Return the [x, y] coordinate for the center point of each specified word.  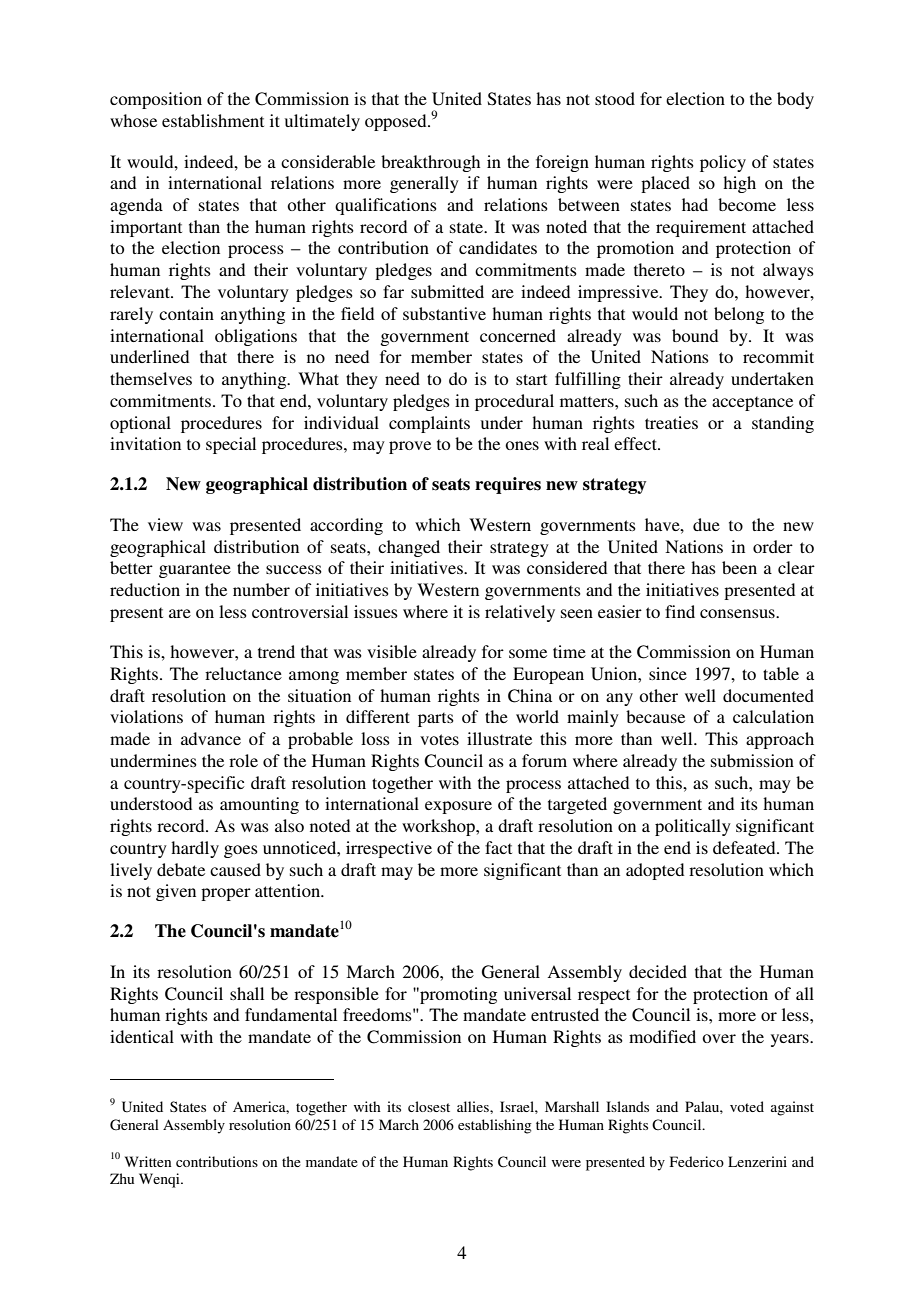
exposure [458, 807]
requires [508, 485]
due [706, 524]
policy [723, 163]
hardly [195, 849]
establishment [213, 120]
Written [148, 1161]
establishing [495, 1126]
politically [693, 827]
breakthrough [430, 163]
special [231, 445]
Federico [697, 1161]
